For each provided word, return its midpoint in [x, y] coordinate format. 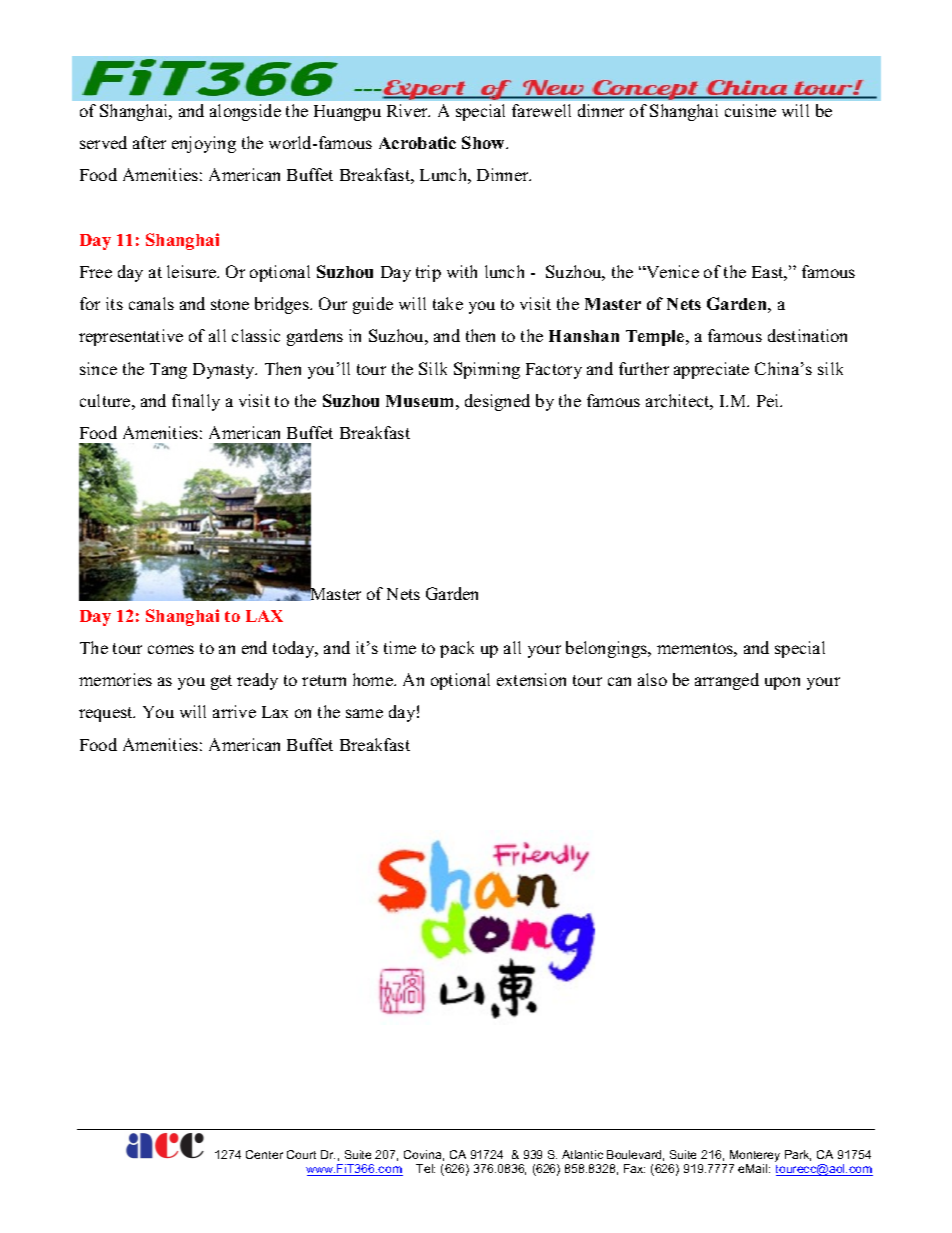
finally [196, 402]
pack [457, 649]
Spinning [487, 370]
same [364, 713]
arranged [727, 681]
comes [171, 649]
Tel [425, 1168]
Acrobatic [417, 142]
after [149, 142]
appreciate [711, 370]
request [107, 714]
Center [264, 1154]
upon [782, 683]
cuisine [750, 110]
